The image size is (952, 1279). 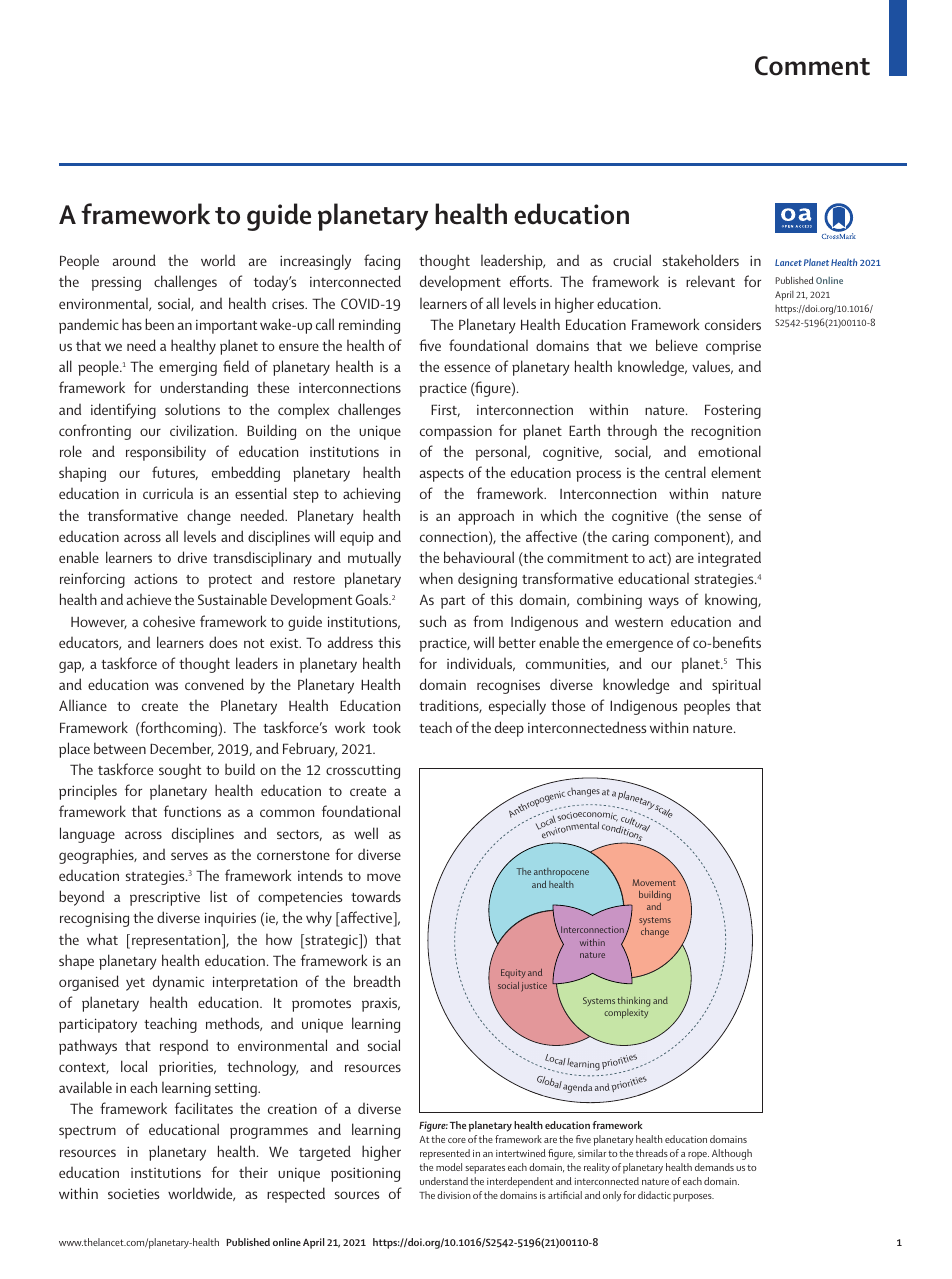 What do you see at coordinates (382, 262) in the screenshot?
I see `facing` at bounding box center [382, 262].
